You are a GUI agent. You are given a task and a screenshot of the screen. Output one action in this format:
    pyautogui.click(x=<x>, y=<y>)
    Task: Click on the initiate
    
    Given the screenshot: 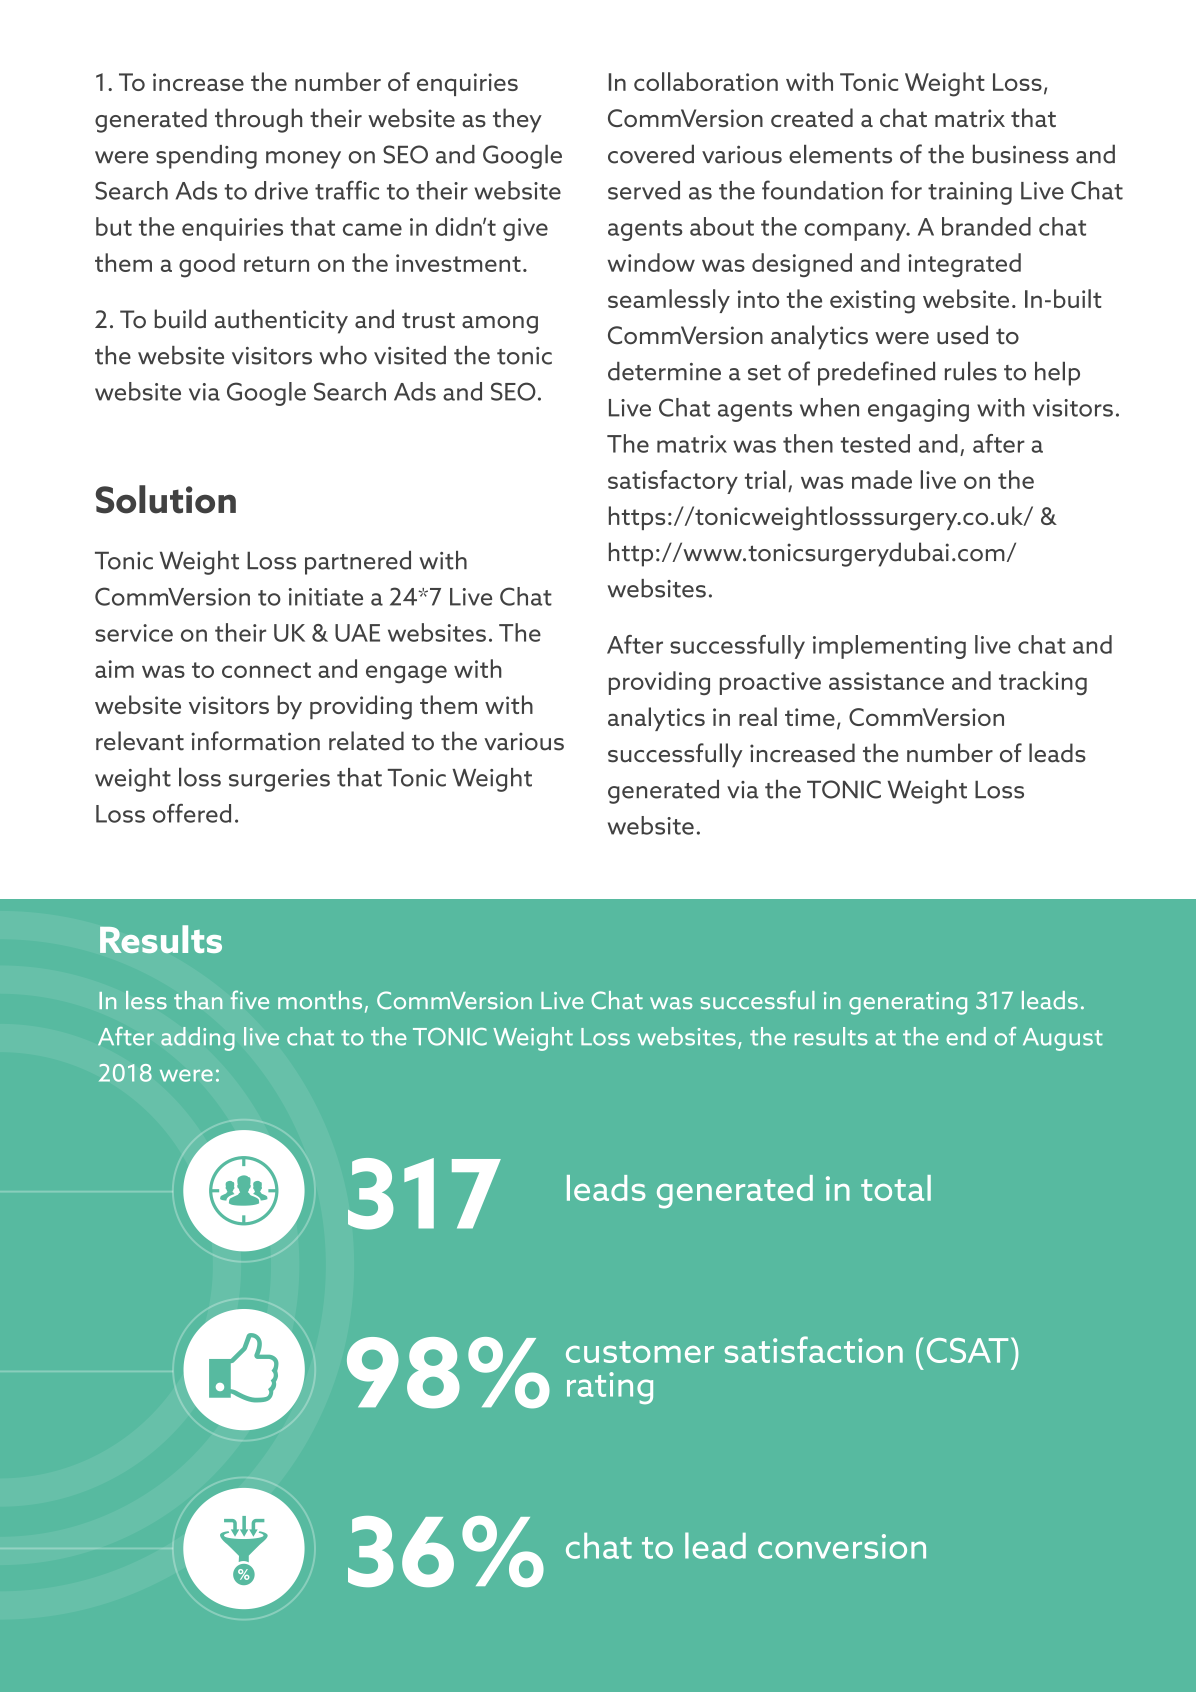 What is the action you would take?
    pyautogui.click(x=326, y=597)
